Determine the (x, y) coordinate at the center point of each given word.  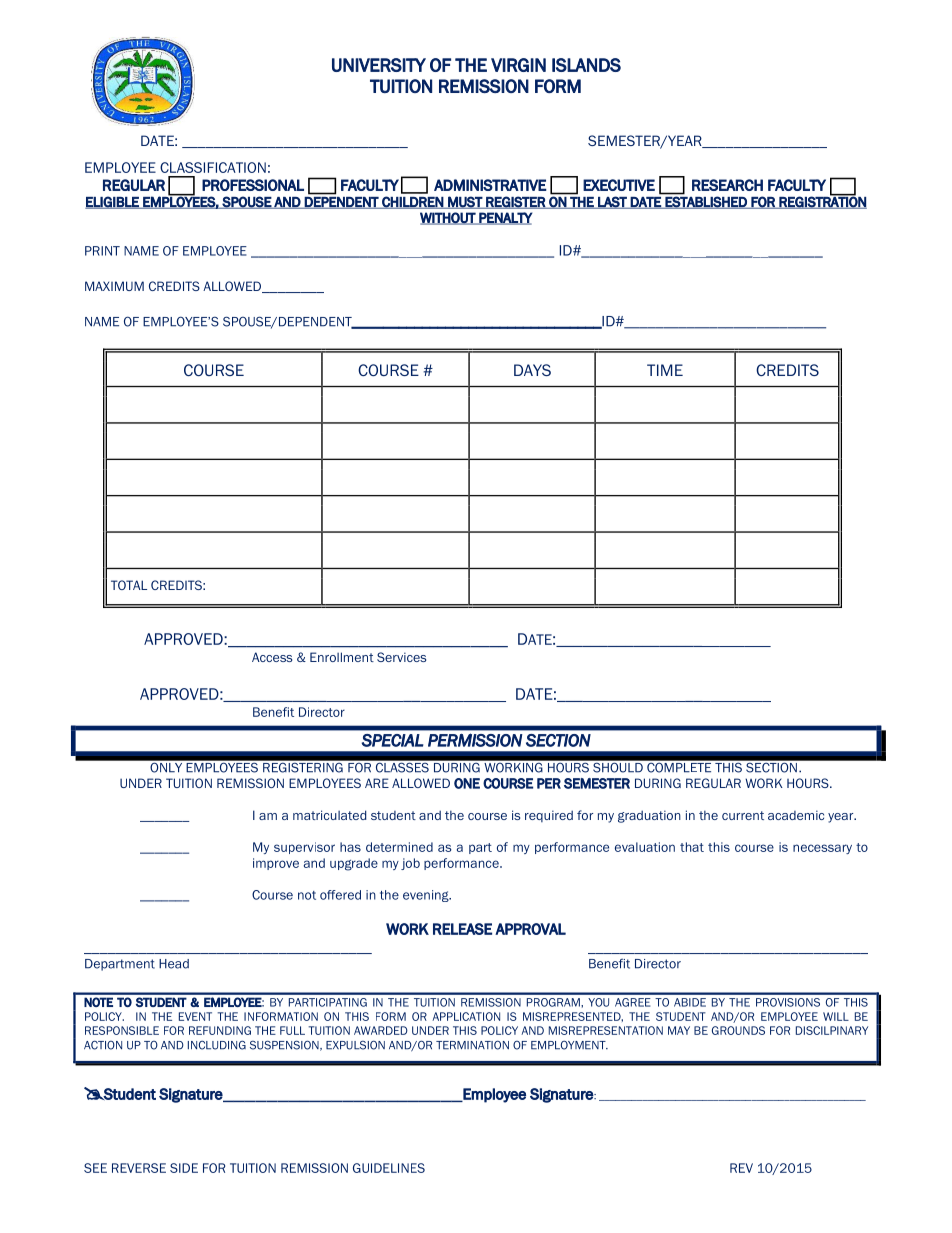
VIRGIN (518, 65)
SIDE (184, 1168)
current (743, 815)
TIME (665, 370)
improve (276, 864)
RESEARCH (727, 185)
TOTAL (129, 585)
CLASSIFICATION (213, 167)
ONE (467, 783)
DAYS (532, 370)
